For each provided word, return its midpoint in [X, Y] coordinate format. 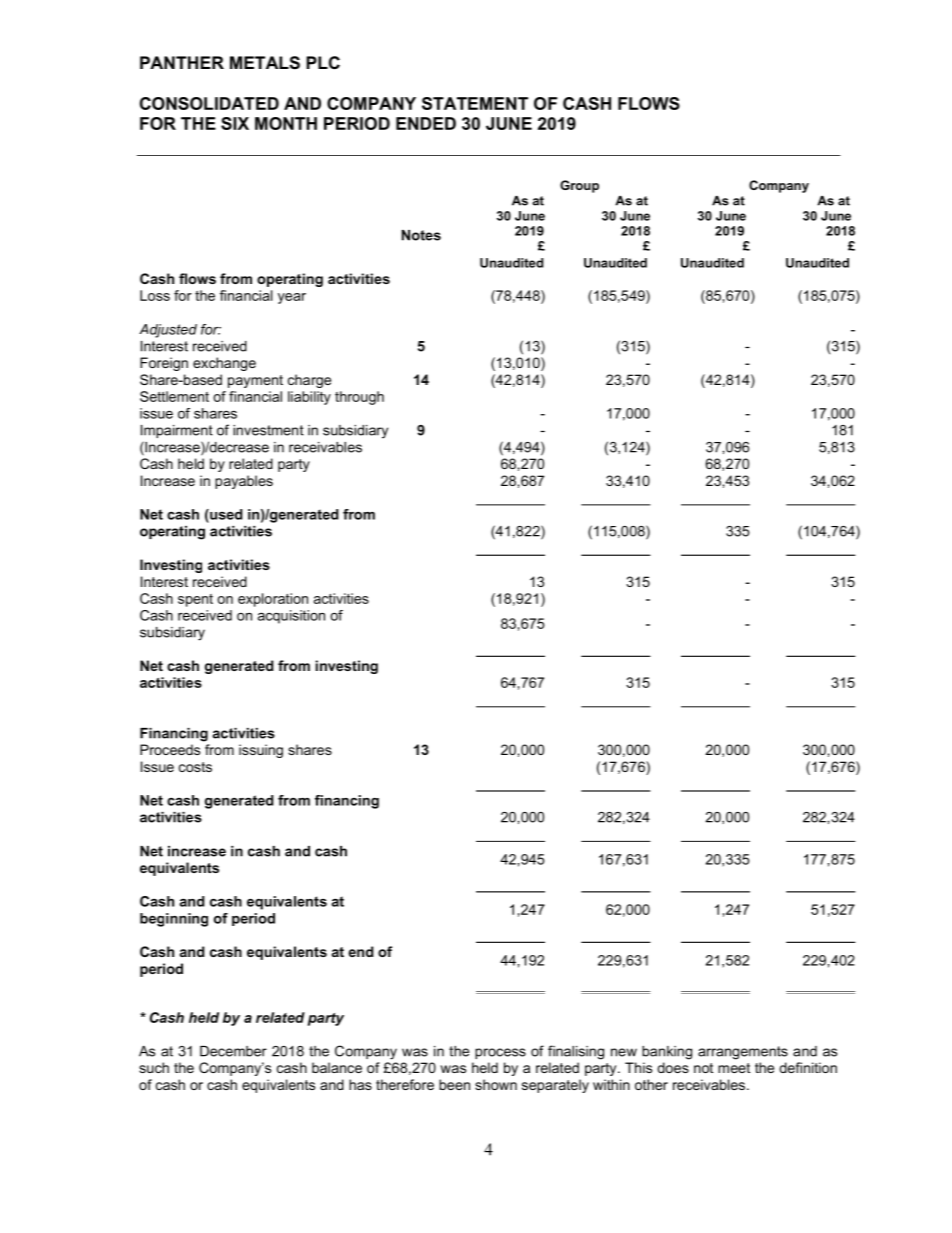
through [359, 398]
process [500, 1053]
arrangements [743, 1053]
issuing [261, 751]
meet [734, 1068]
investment [268, 430]
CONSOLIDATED [209, 103]
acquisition [291, 617]
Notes [421, 235]
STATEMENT [475, 103]
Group [579, 186]
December [233, 1051]
